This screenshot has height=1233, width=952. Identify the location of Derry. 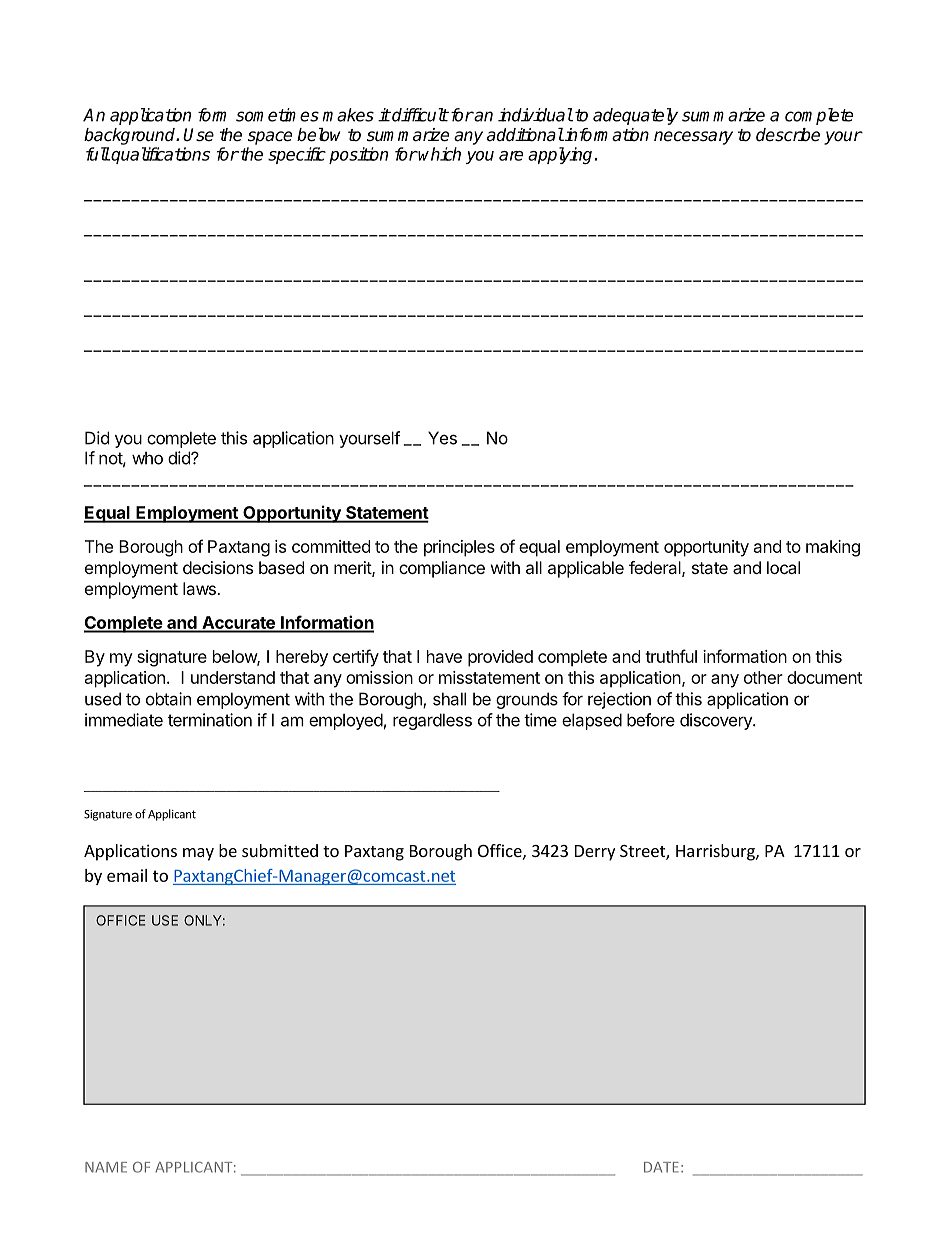
(595, 853).
